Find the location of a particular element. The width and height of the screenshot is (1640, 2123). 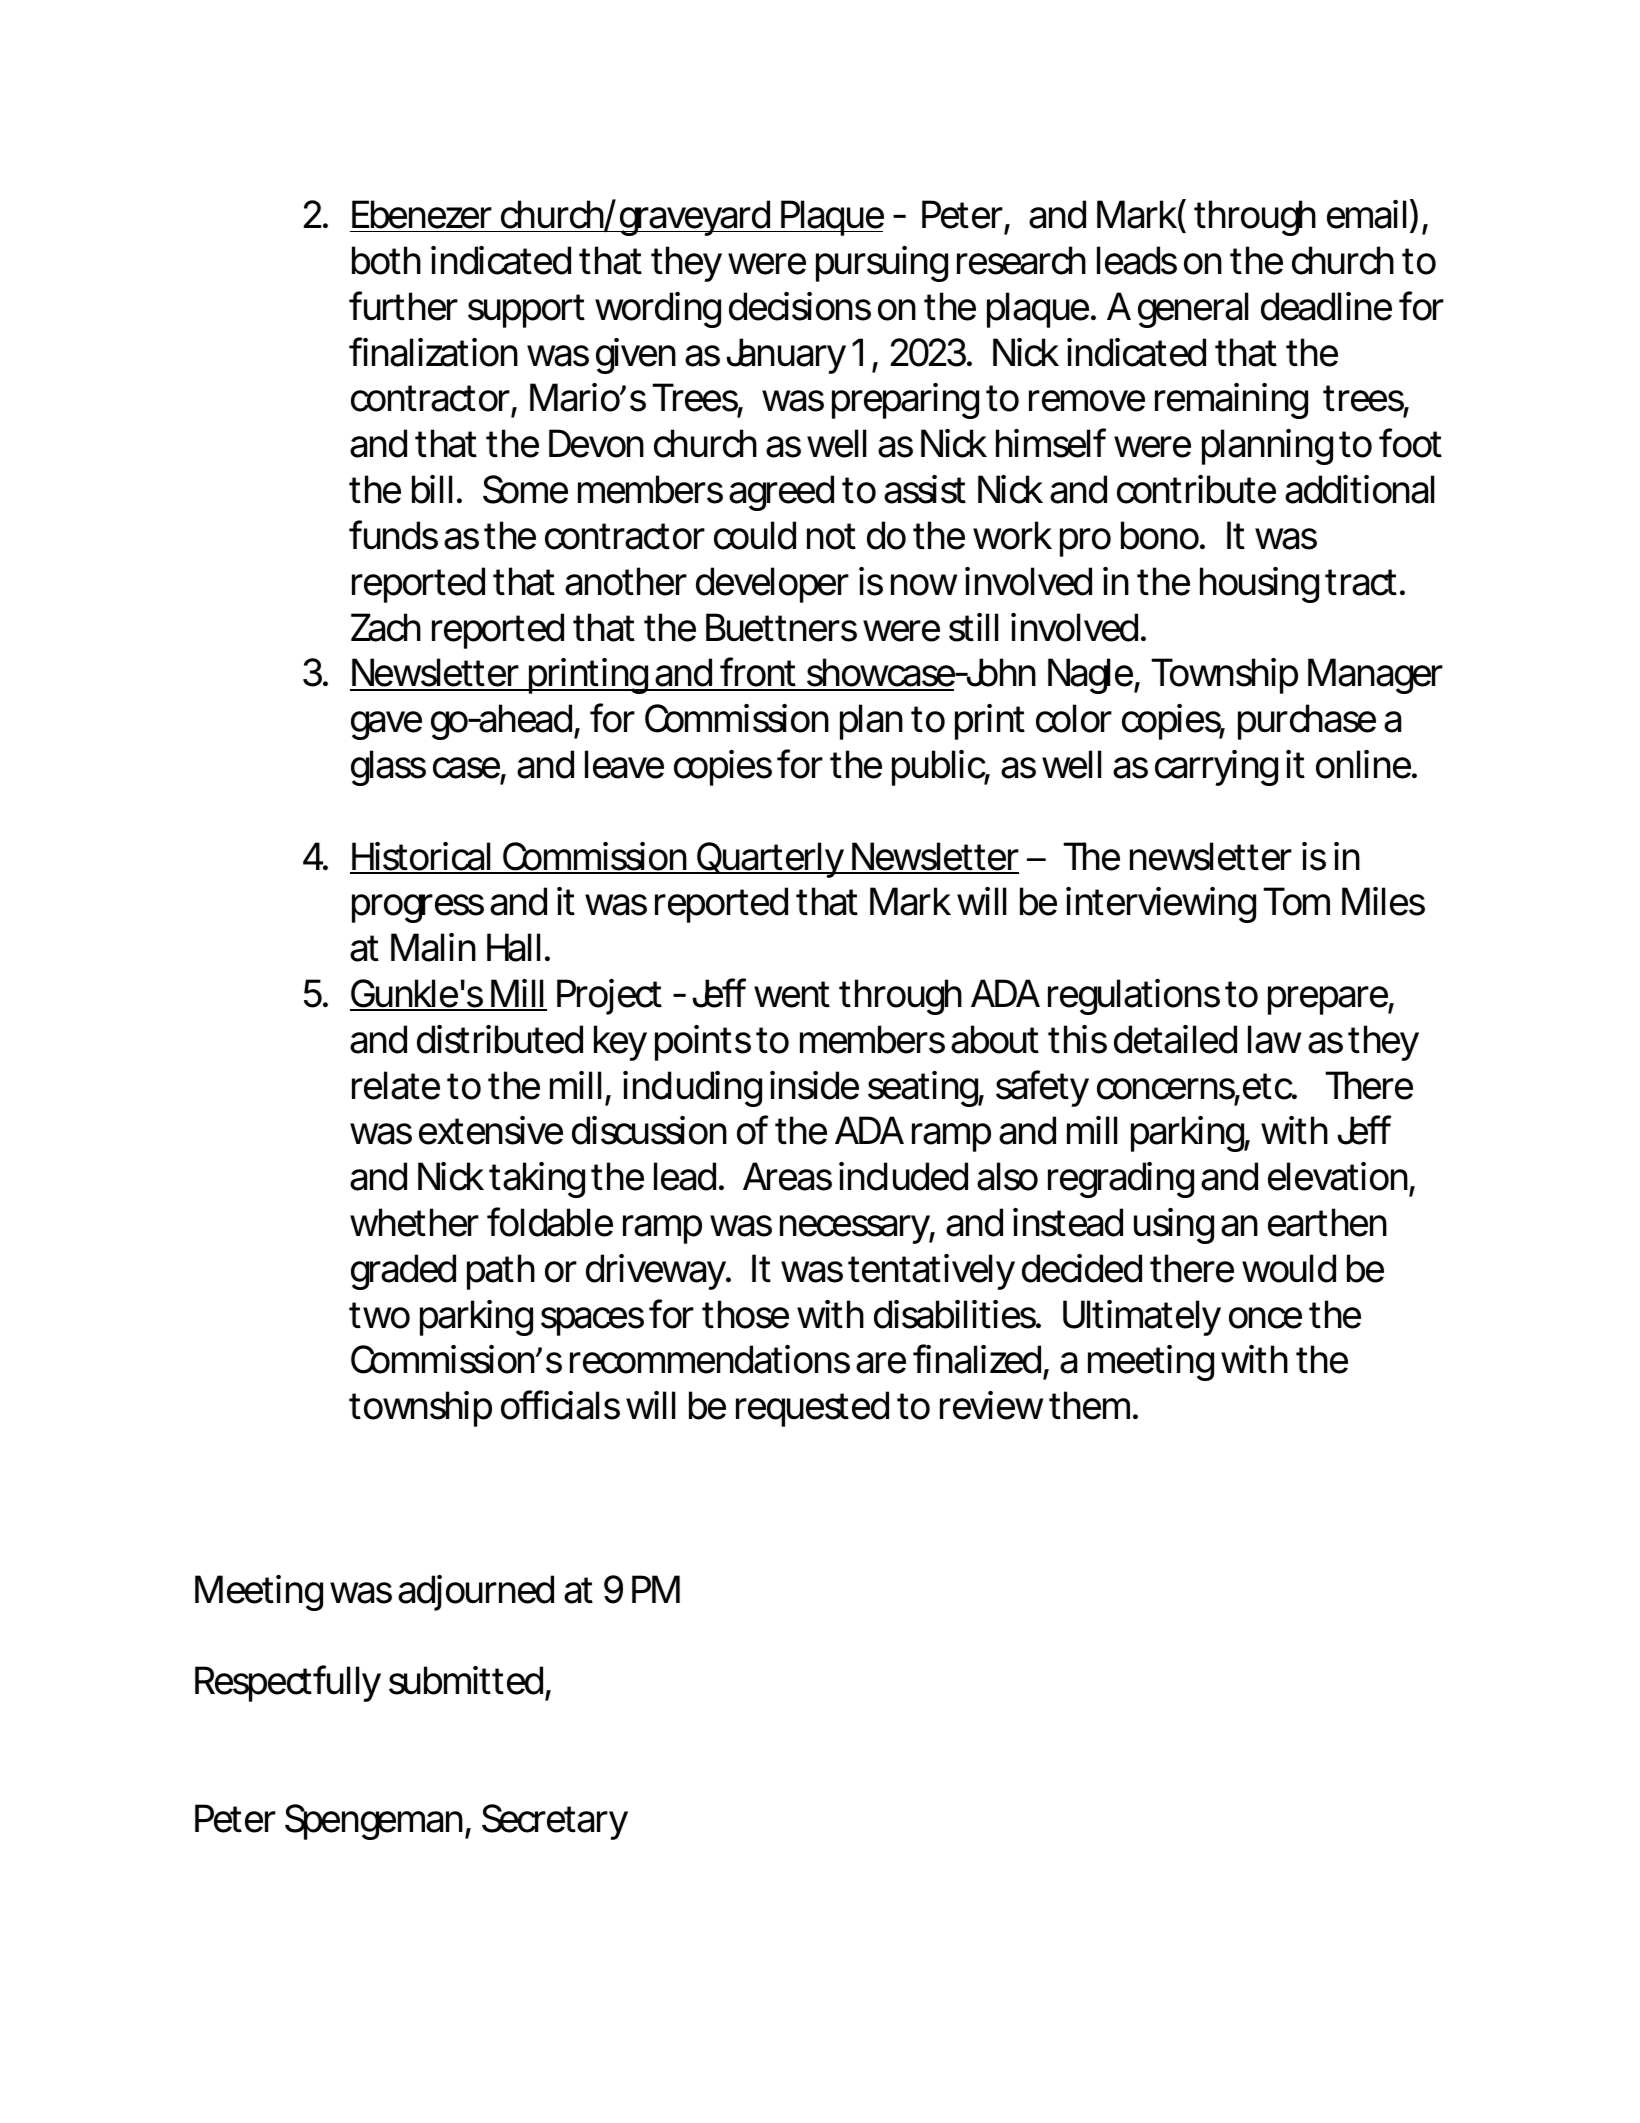

would is located at coordinates (1289, 1268).
